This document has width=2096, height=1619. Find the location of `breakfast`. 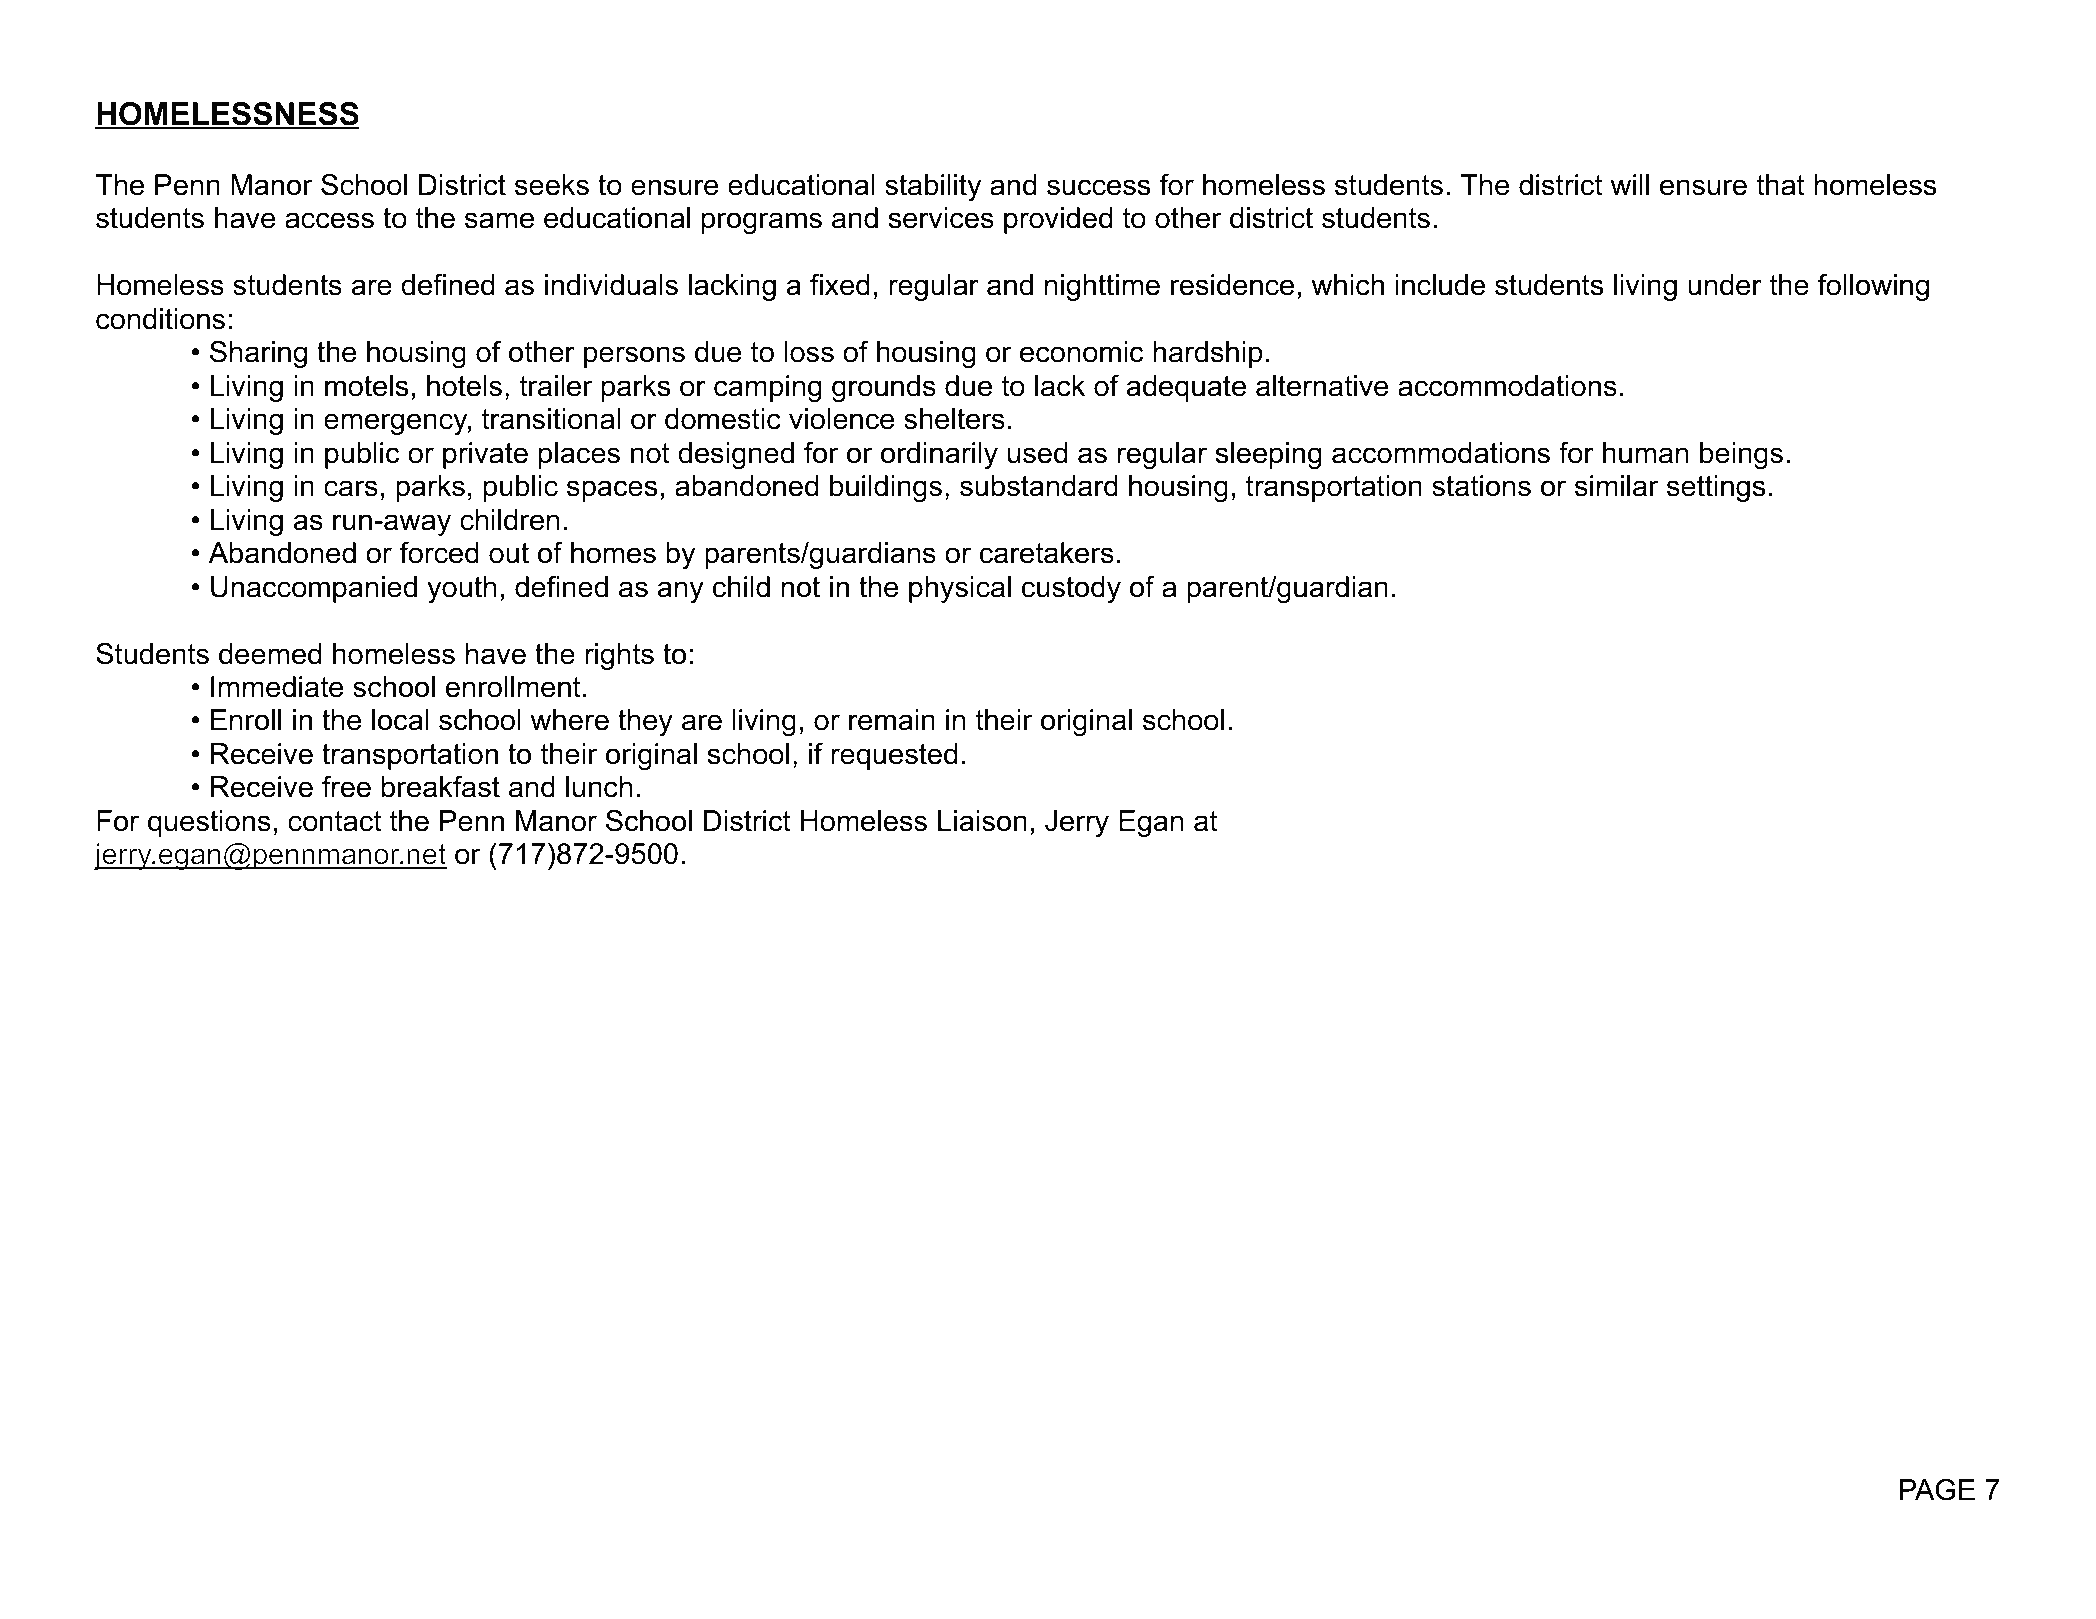

breakfast is located at coordinates (441, 787).
